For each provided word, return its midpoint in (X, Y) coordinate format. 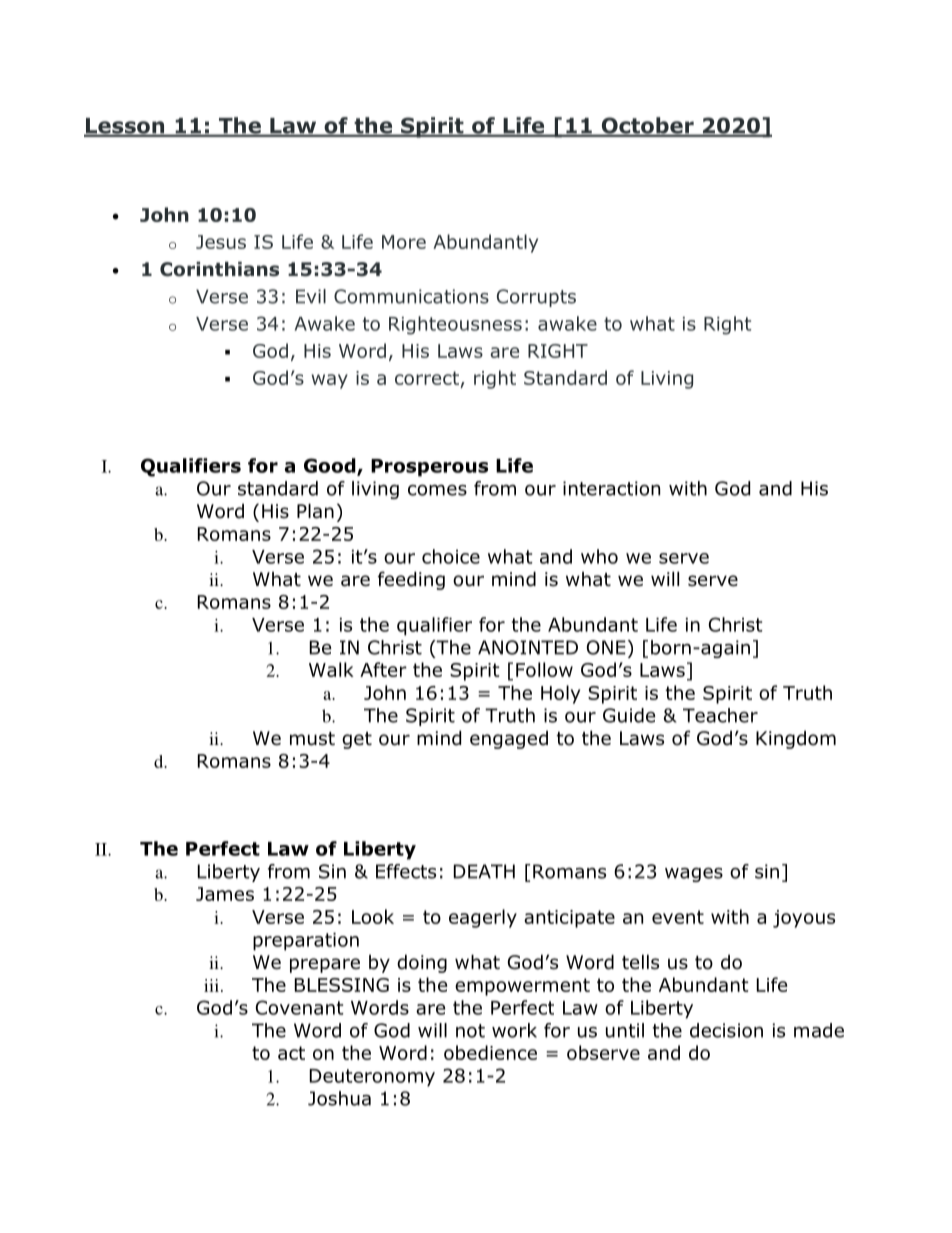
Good (331, 466)
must (312, 739)
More (404, 242)
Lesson (125, 127)
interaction (611, 488)
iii (211, 985)
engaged (509, 740)
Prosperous (429, 468)
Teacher (720, 715)
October (647, 126)
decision (726, 1030)
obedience (490, 1052)
